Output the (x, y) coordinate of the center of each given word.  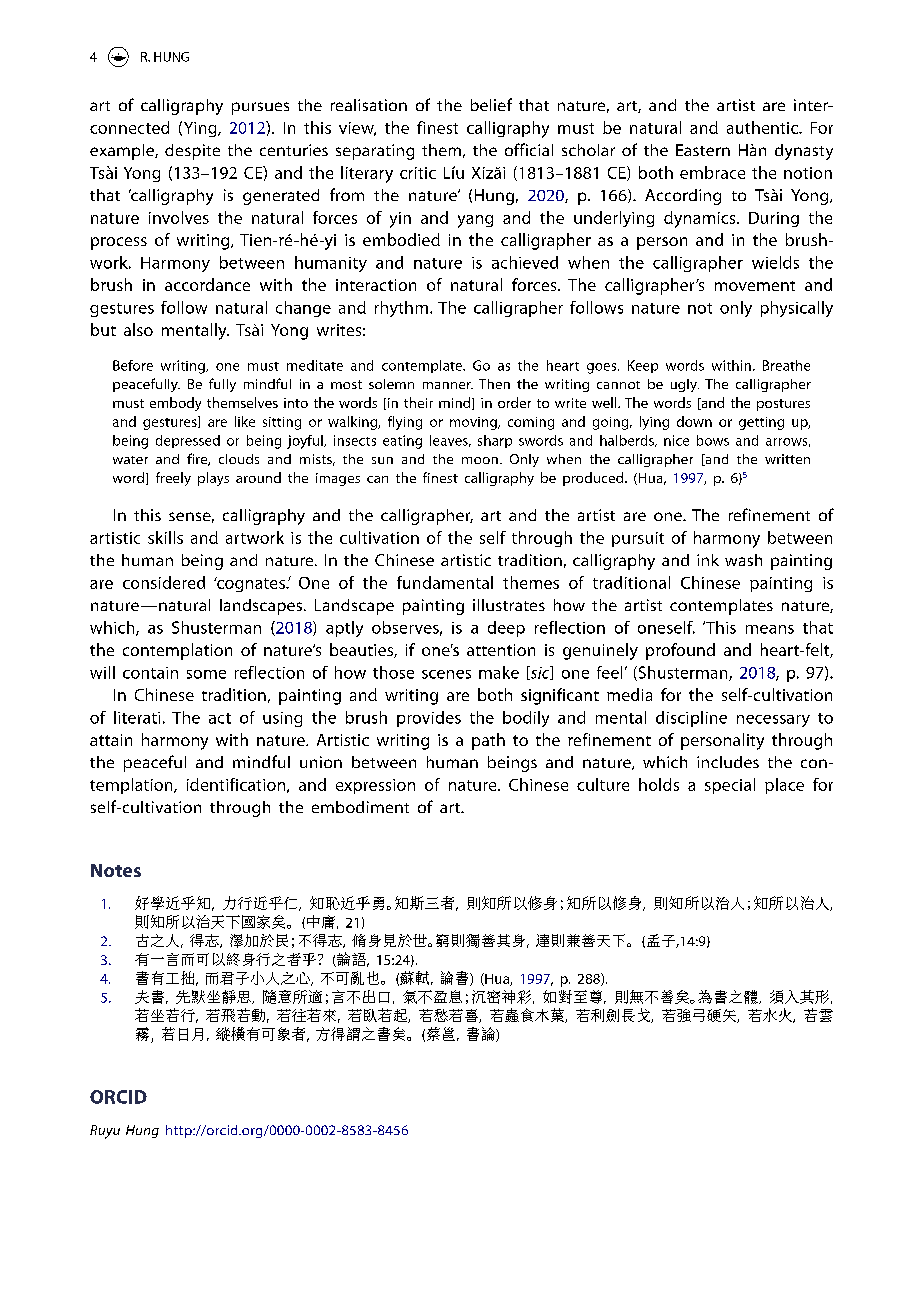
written (787, 459)
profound (680, 651)
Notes (116, 870)
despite (192, 152)
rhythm (401, 309)
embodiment (360, 807)
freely (173, 479)
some (206, 674)
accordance (207, 284)
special (730, 786)
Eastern (703, 150)
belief (491, 104)
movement (755, 286)
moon (480, 460)
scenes (446, 674)
